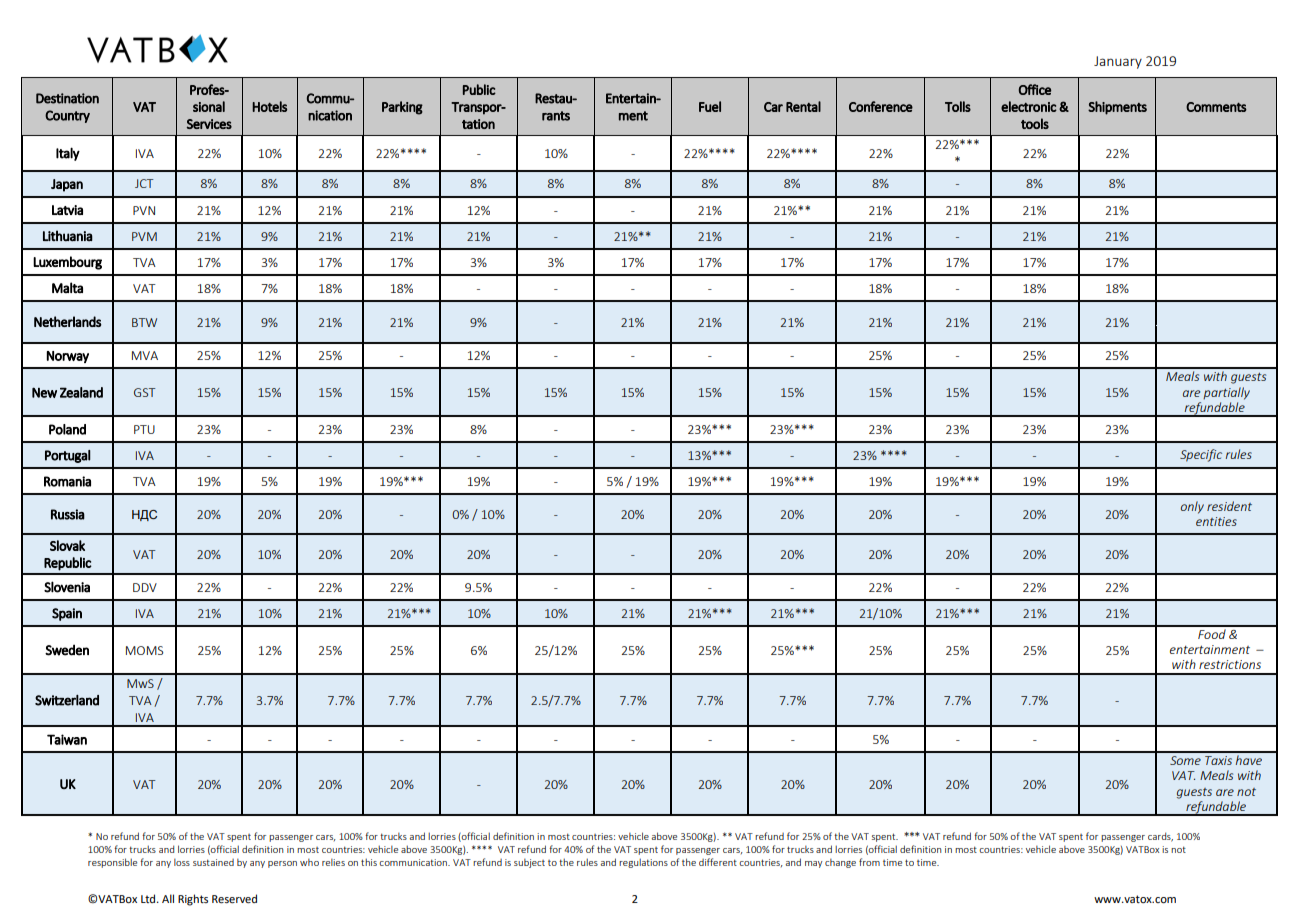 Image resolution: width=1307 pixels, height=924 pixels. What do you see at coordinates (269, 106) in the page?
I see `Hotels` at bounding box center [269, 106].
